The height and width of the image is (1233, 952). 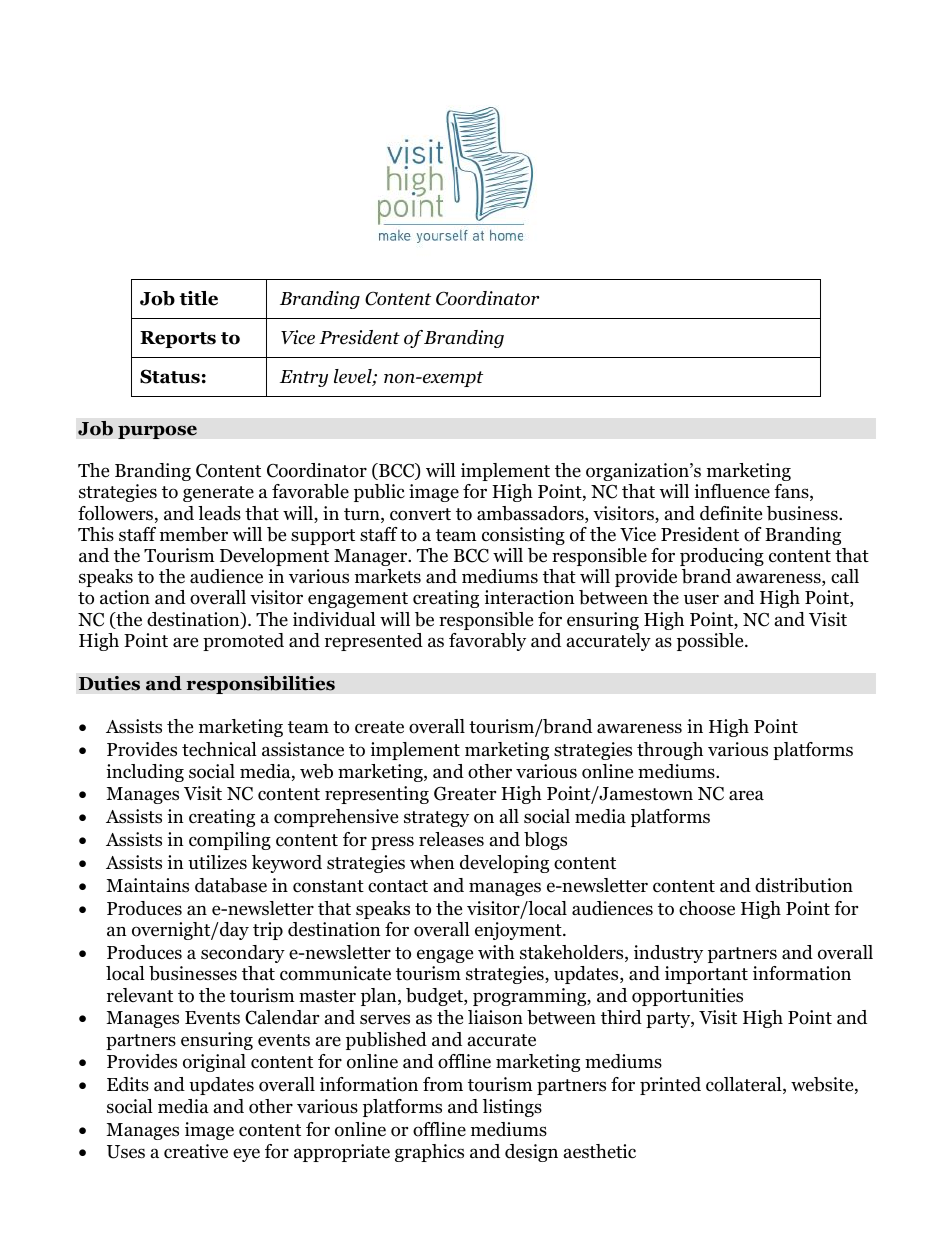 I want to click on Entry, so click(x=304, y=378).
